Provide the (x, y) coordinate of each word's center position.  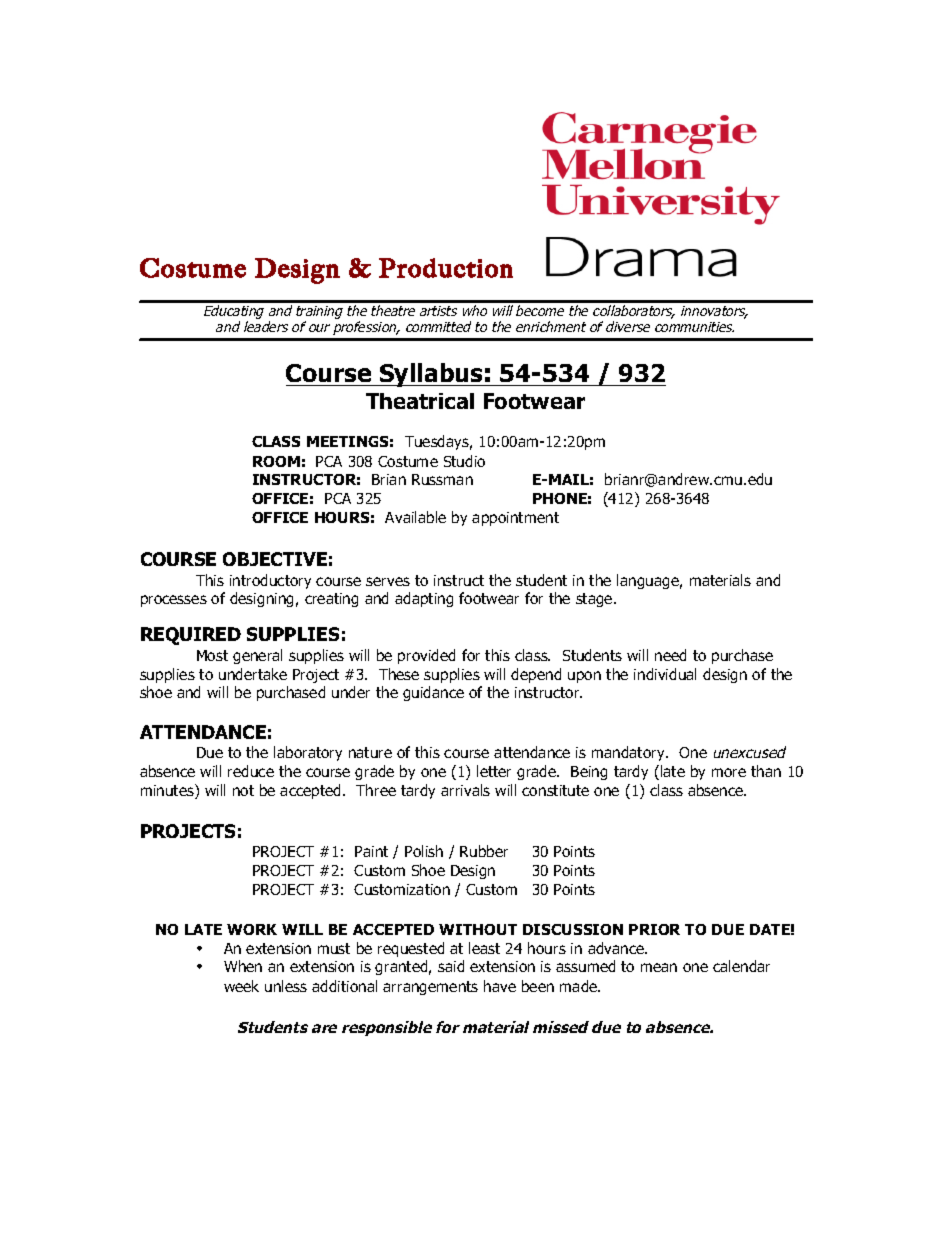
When (243, 966)
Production (446, 268)
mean (659, 967)
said (451, 966)
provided (426, 656)
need (670, 655)
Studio (464, 461)
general (257, 656)
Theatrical (420, 401)
